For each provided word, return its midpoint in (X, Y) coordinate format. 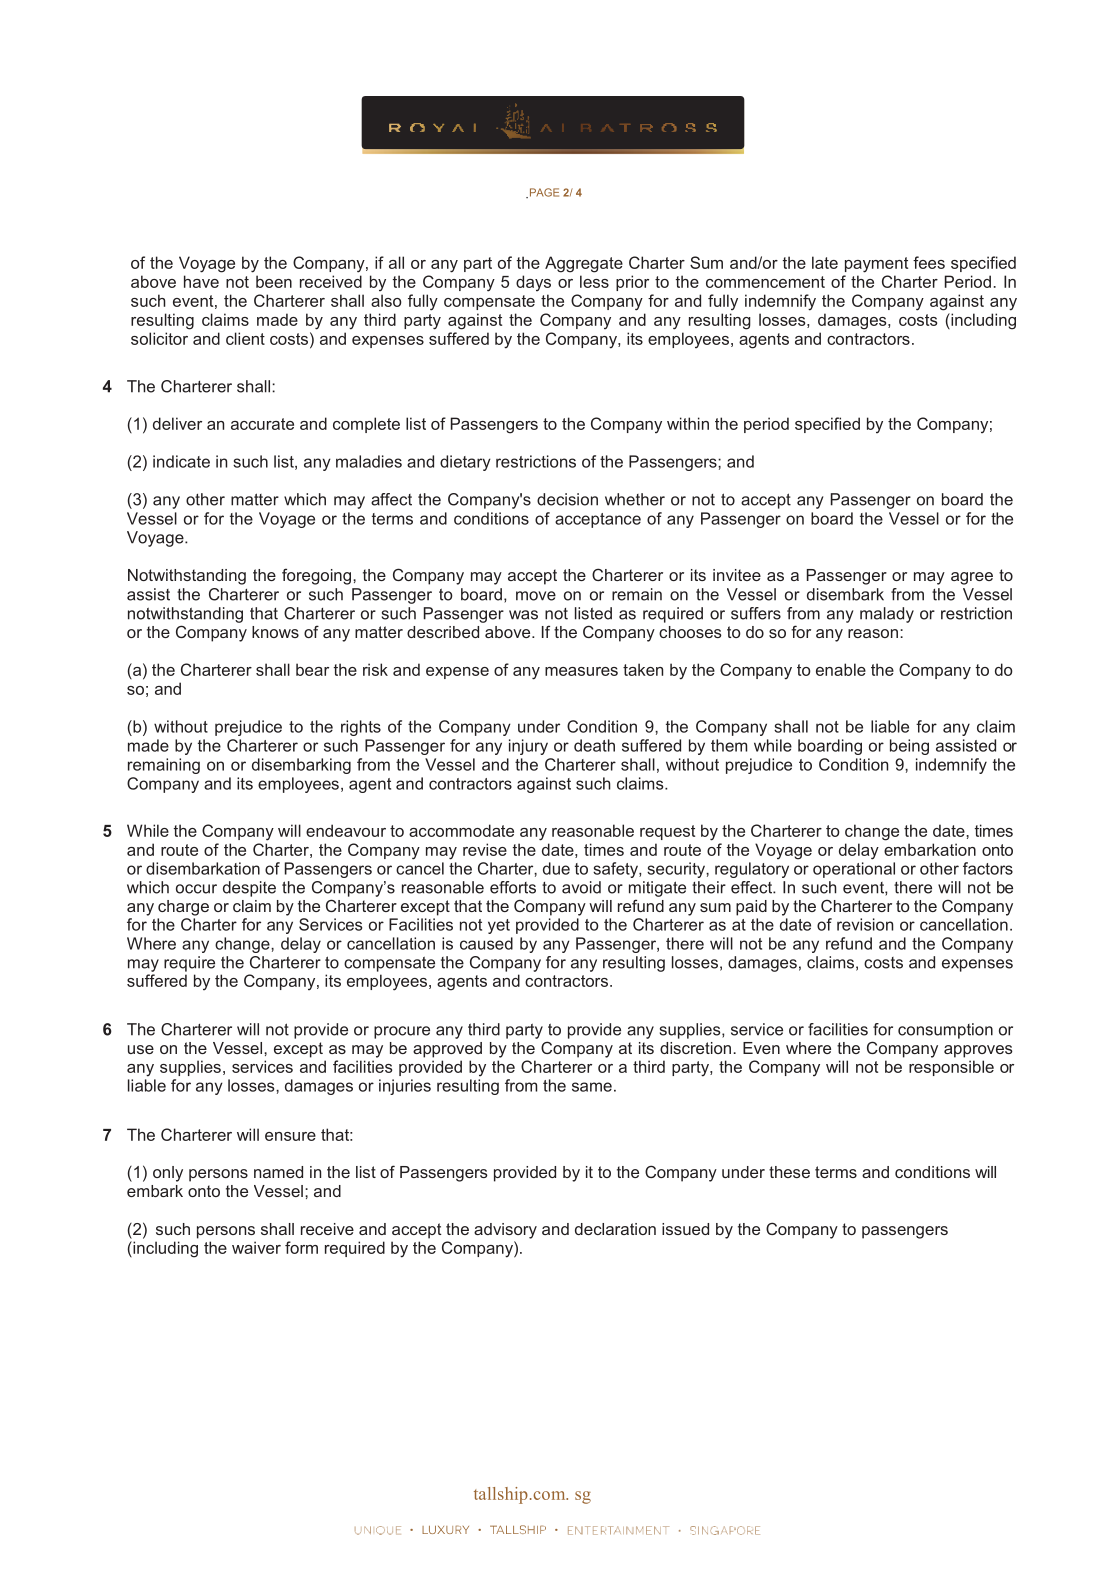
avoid (581, 887)
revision (865, 924)
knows (275, 632)
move (536, 596)
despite (249, 889)
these (789, 1172)
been (274, 281)
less (594, 281)
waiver (256, 1247)
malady (887, 615)
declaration (615, 1229)
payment (876, 265)
